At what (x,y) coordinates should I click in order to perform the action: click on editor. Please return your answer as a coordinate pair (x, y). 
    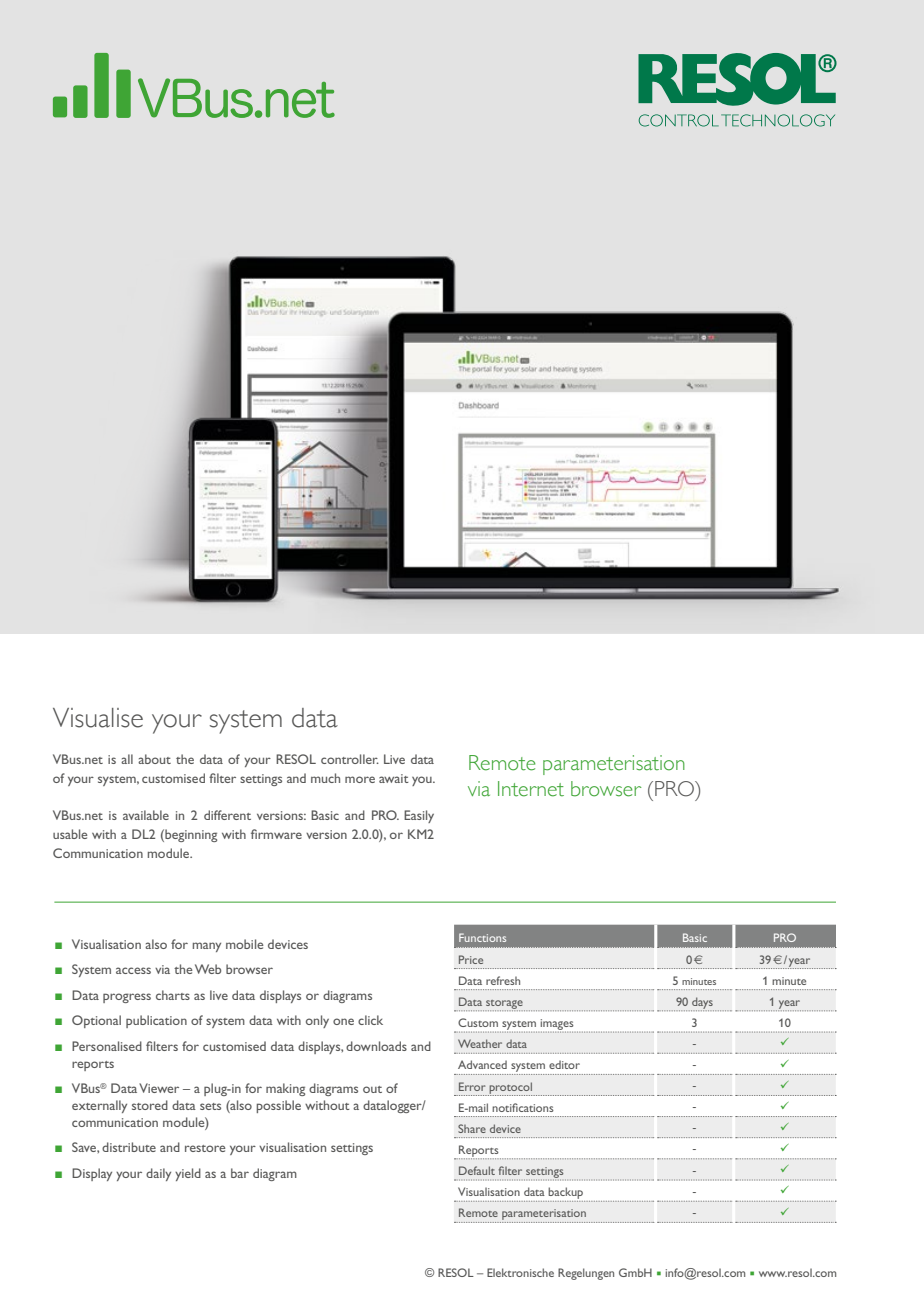
    Looking at the image, I should click on (564, 1064).
